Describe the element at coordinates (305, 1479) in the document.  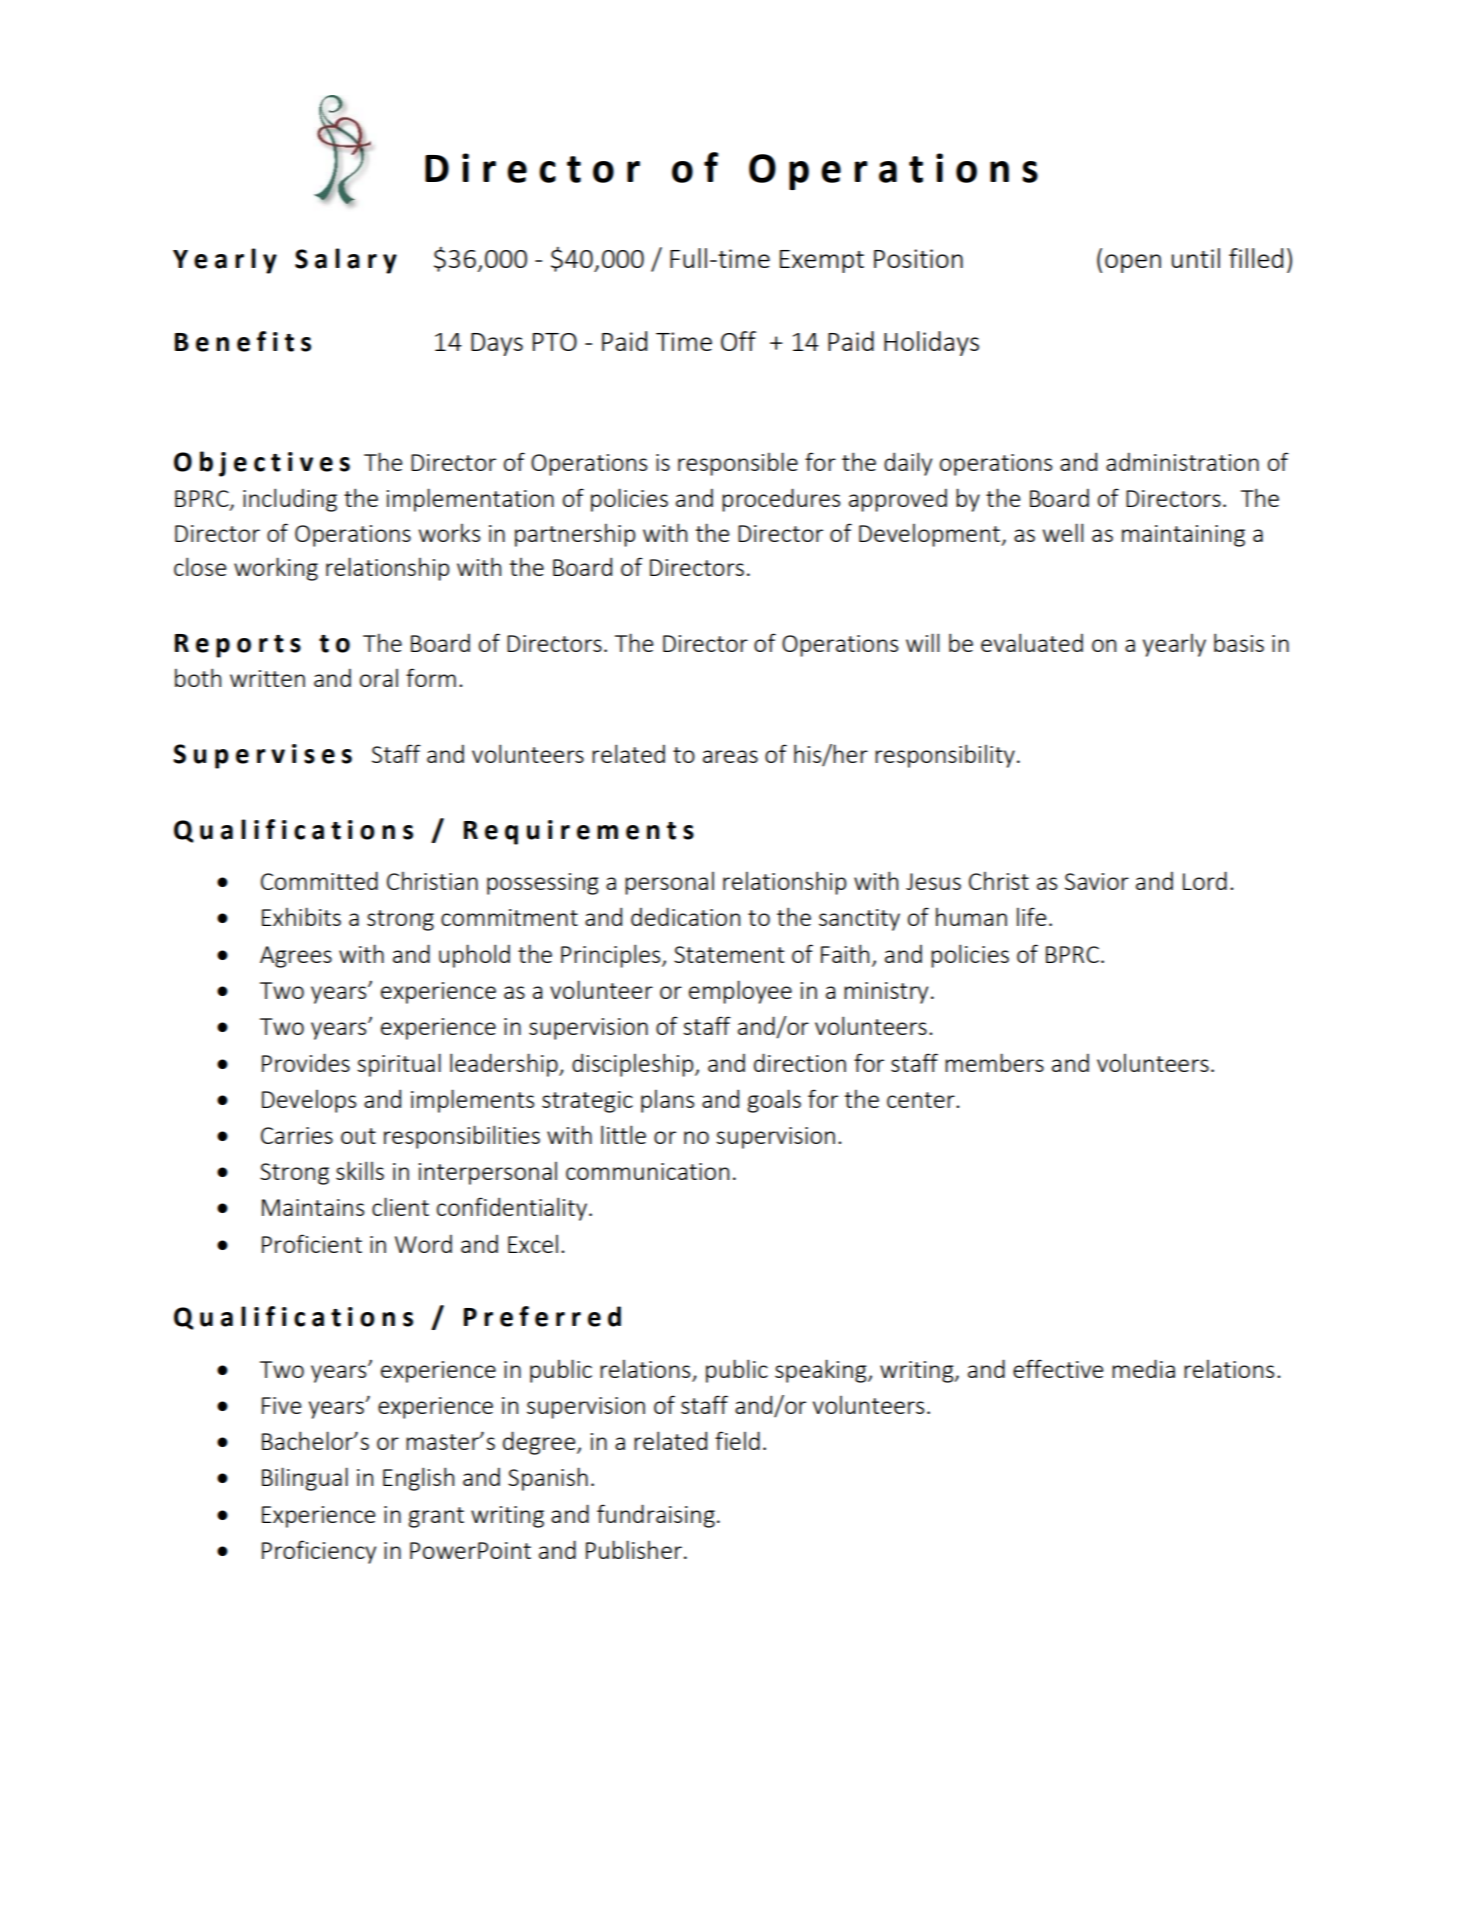
I see `Bilingual` at that location.
